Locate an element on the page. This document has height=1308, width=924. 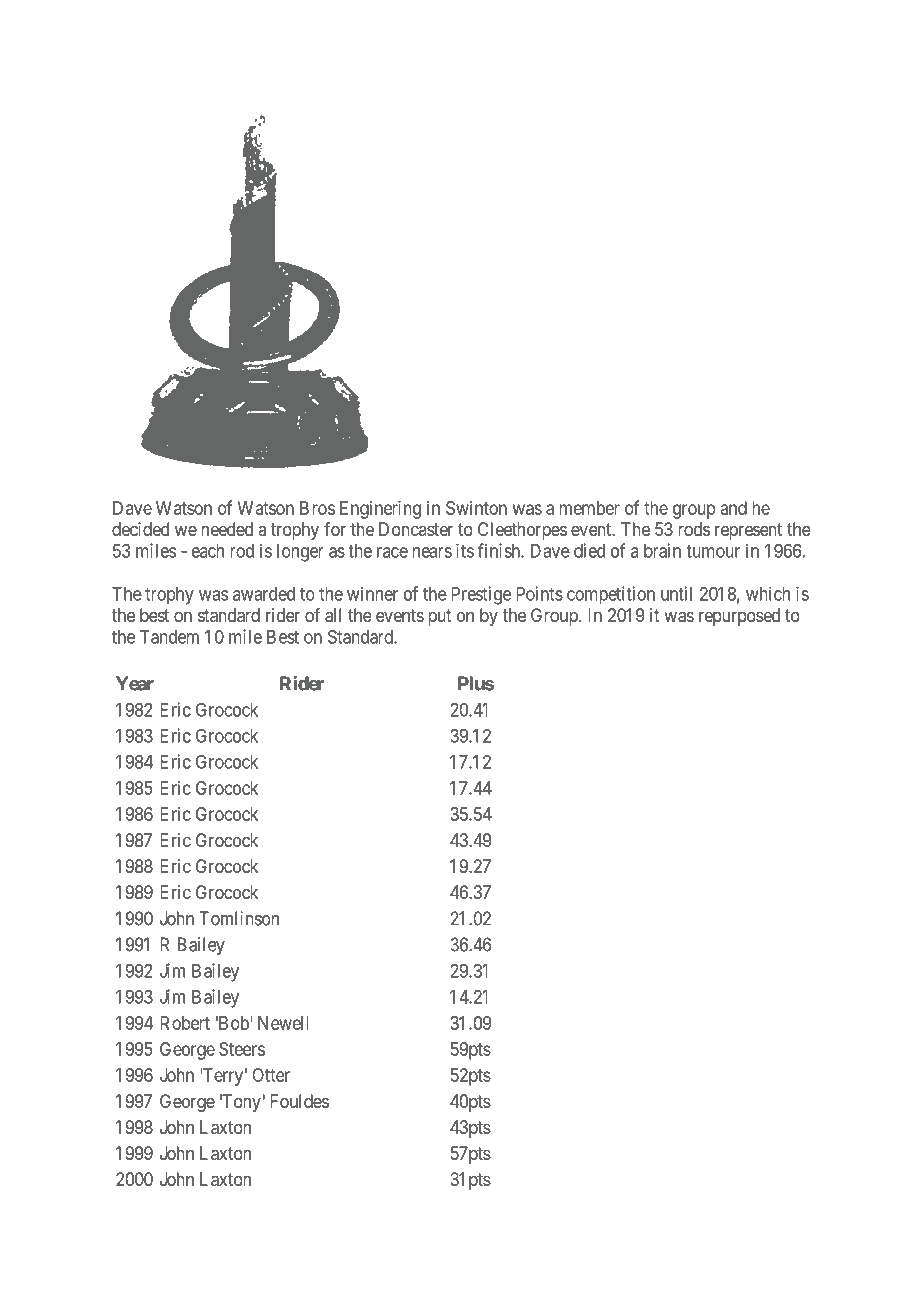
needed is located at coordinates (227, 529).
